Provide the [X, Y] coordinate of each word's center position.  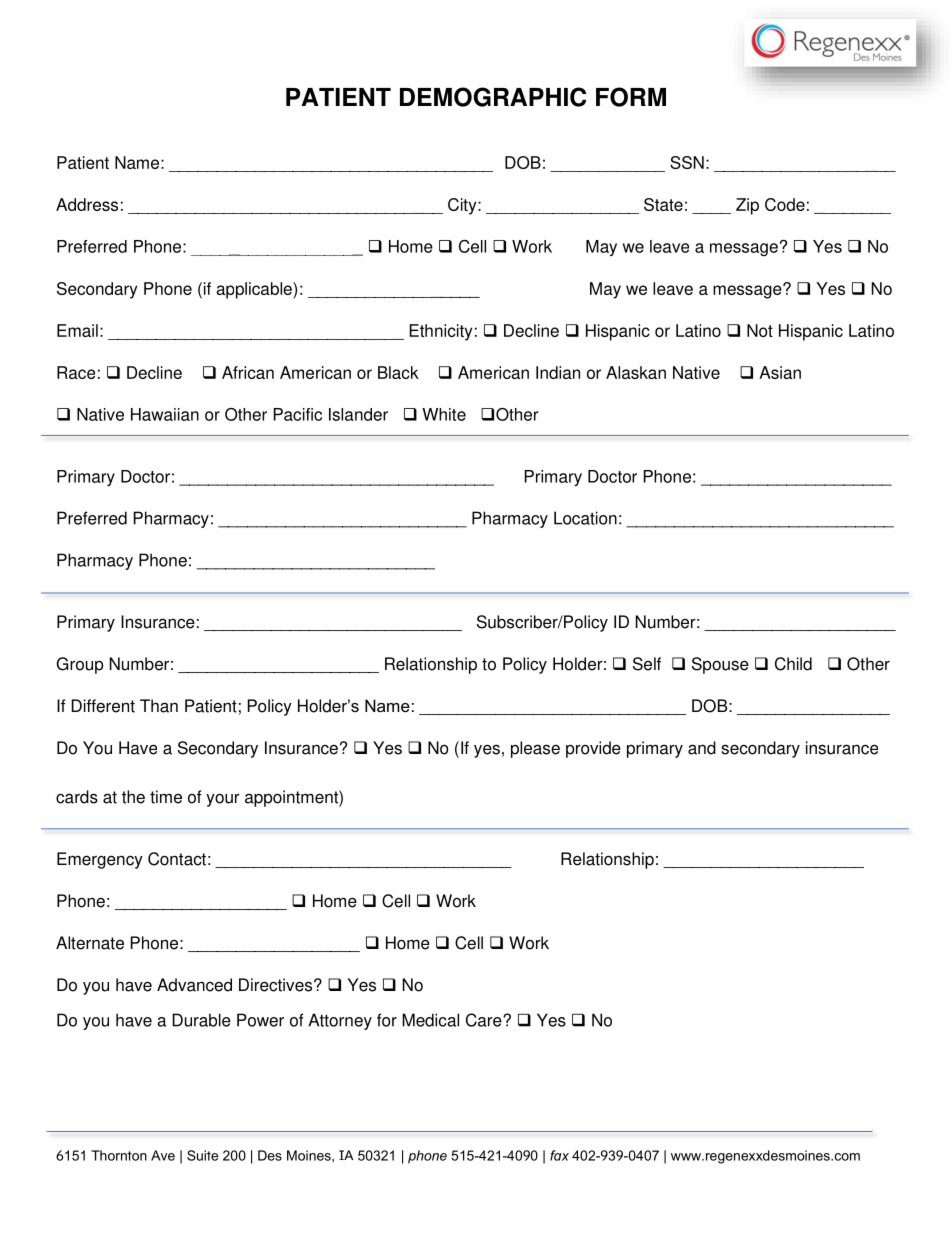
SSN [687, 162]
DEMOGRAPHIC [493, 97]
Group [80, 665]
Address [87, 204]
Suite [202, 1155]
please [535, 749]
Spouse [720, 665]
